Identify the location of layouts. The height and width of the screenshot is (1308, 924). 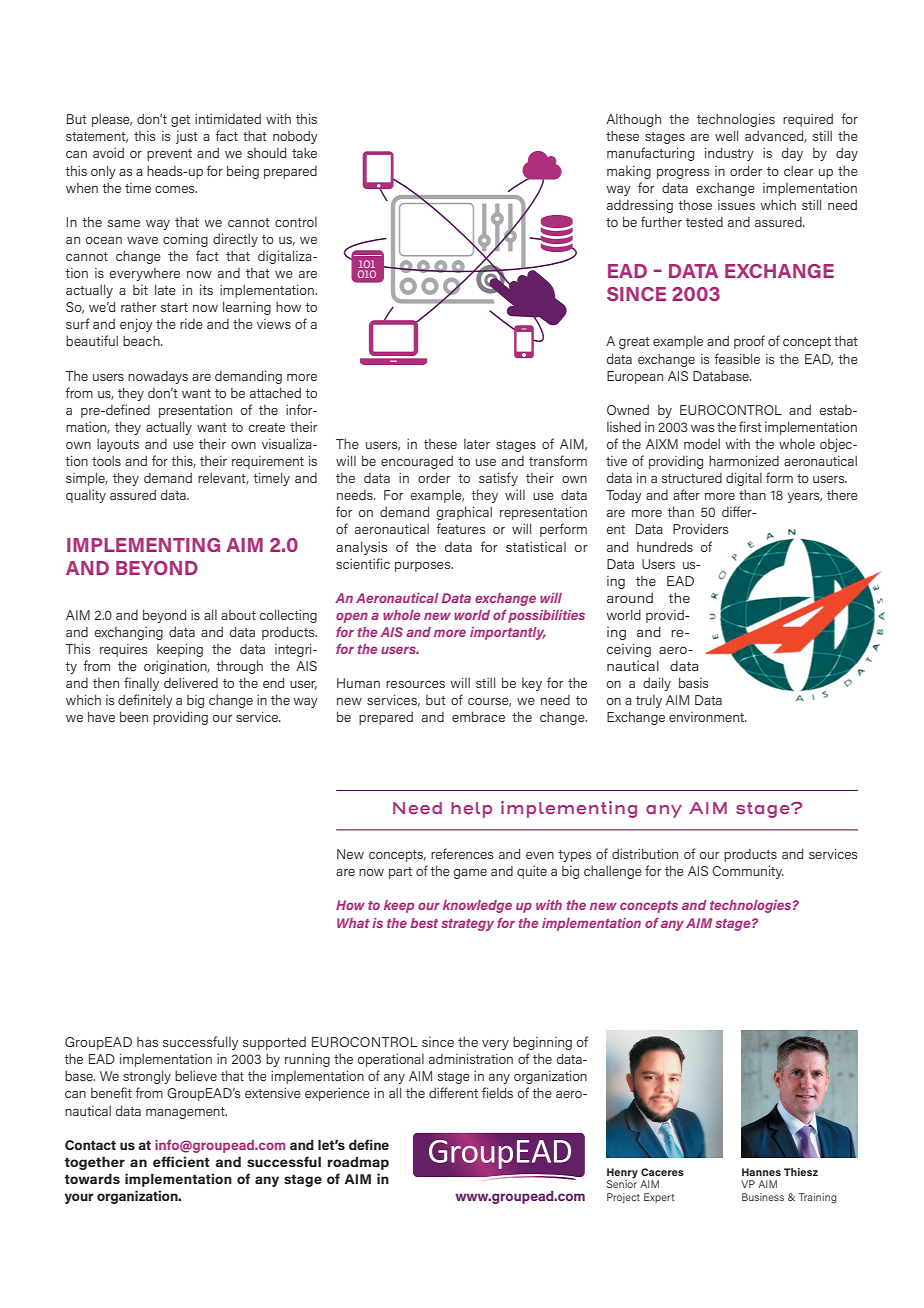
(118, 445).
